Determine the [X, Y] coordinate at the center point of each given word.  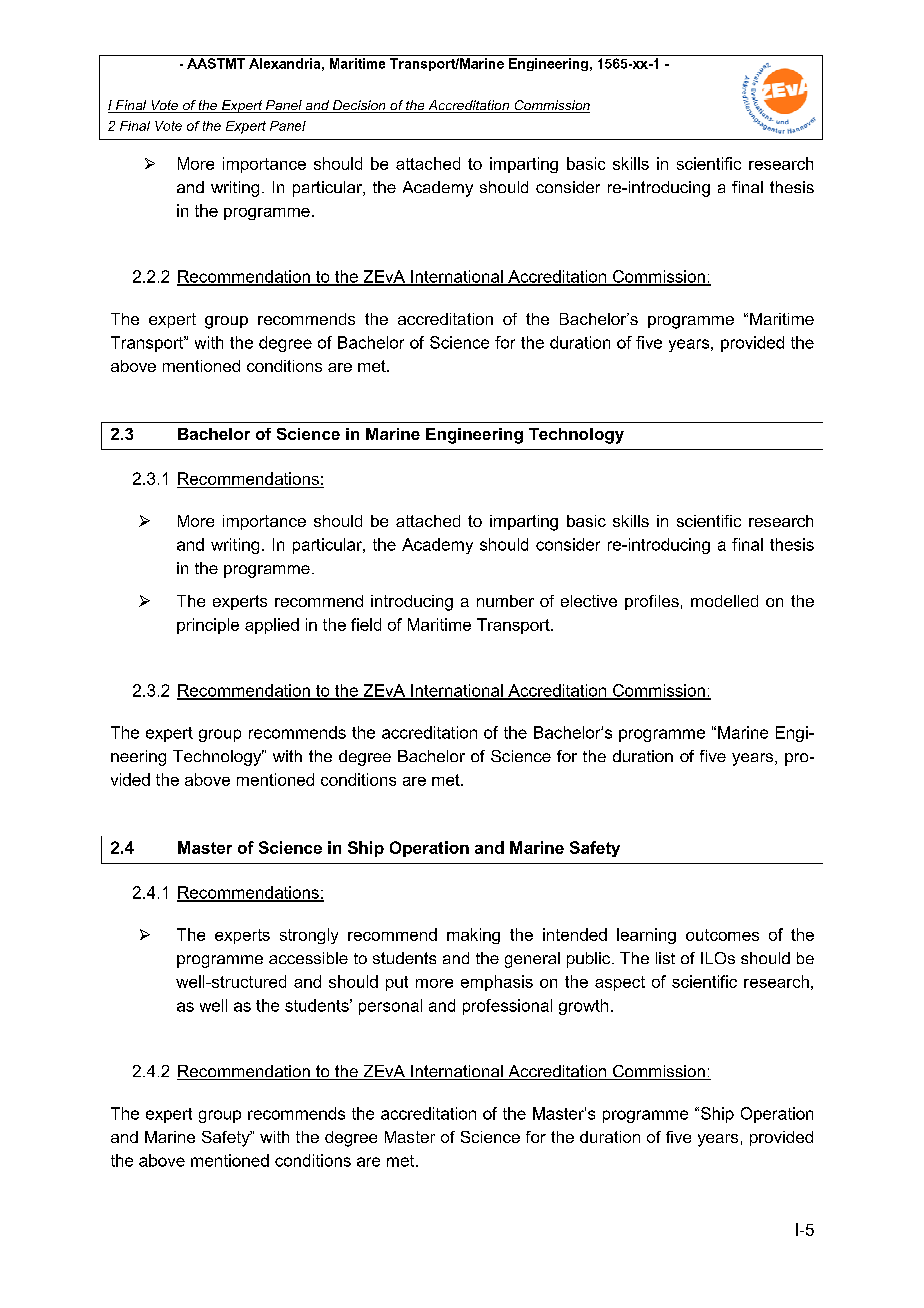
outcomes [722, 935]
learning [646, 936]
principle [208, 626]
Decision [359, 106]
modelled [724, 601]
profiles [652, 602]
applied [272, 626]
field [366, 624]
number [505, 601]
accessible [308, 958]
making [473, 936]
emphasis [497, 983]
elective [589, 601]
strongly [309, 936]
